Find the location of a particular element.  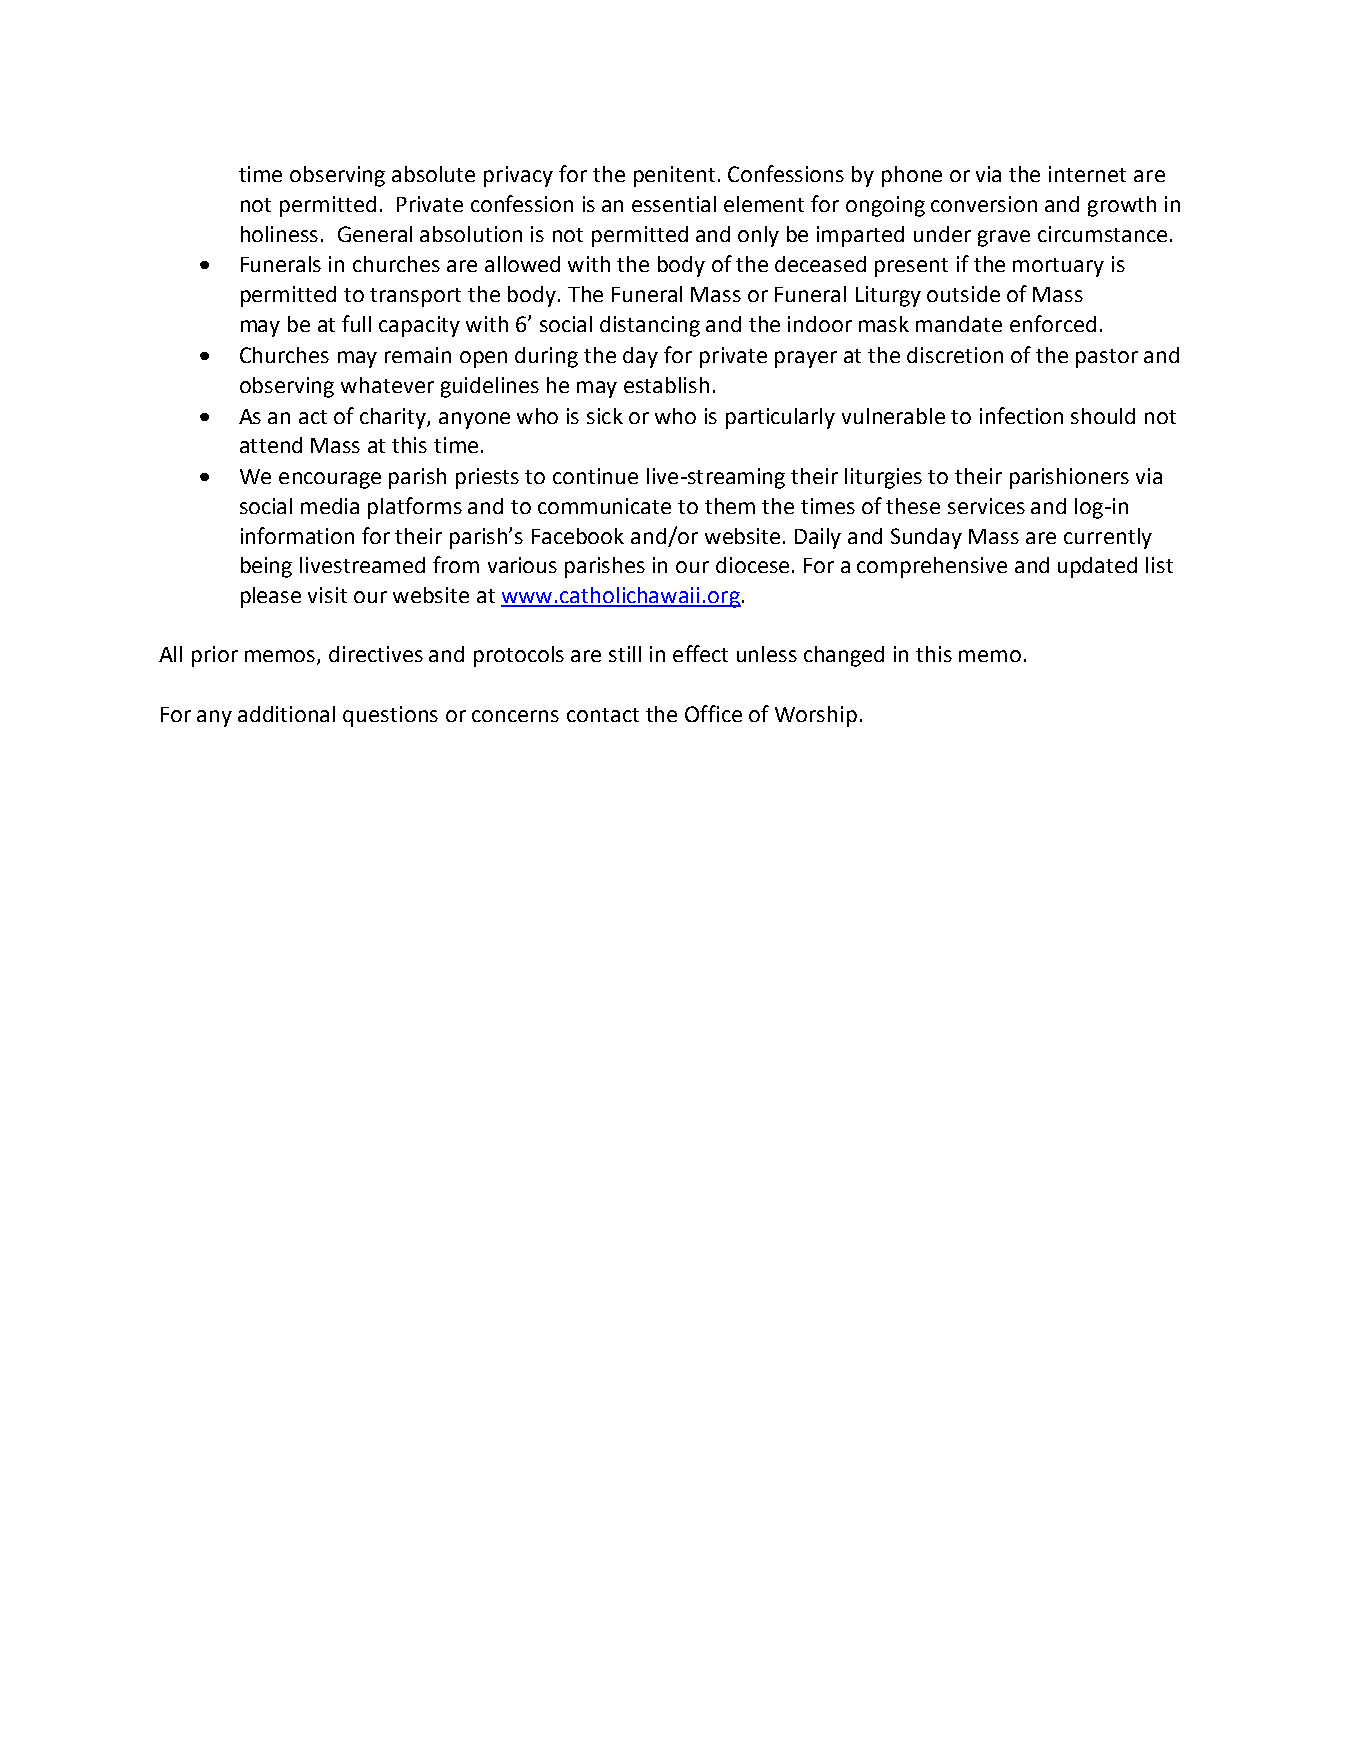

updated is located at coordinates (1097, 567).
